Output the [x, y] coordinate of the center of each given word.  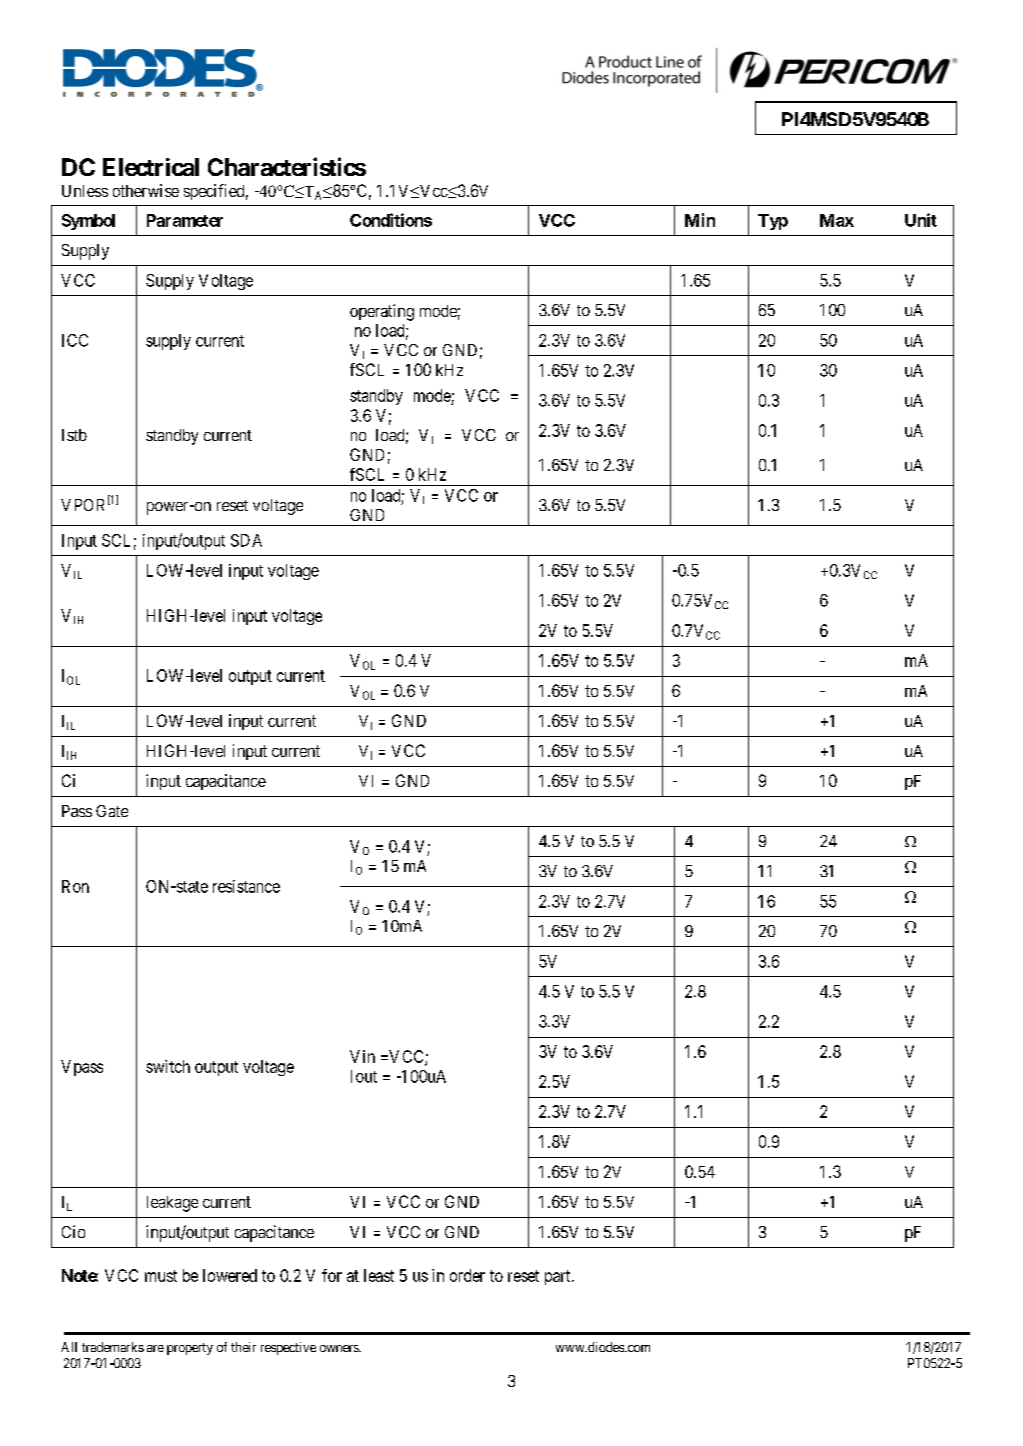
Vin [362, 1056]
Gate [112, 811]
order [467, 1275]
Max [837, 220]
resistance [246, 886]
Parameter [185, 220]
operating [382, 312]
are [155, 1348]
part [559, 1277]
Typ [773, 222]
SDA [246, 540]
